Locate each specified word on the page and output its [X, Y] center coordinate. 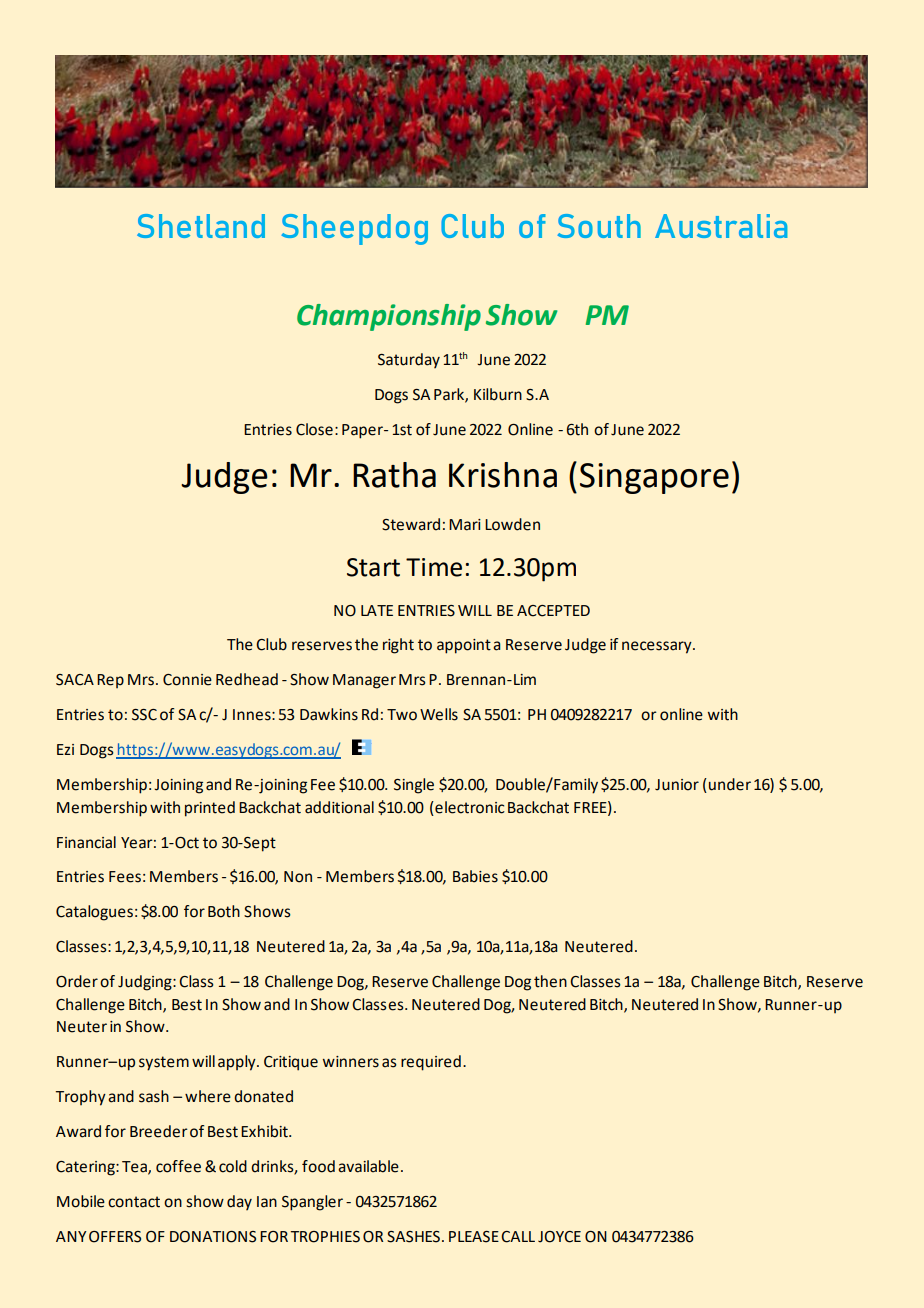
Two [402, 715]
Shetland [201, 226]
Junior [677, 785]
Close [314, 429]
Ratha [394, 475]
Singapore [654, 478]
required [431, 1063]
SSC [144, 715]
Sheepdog [354, 229]
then [550, 981]
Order [77, 981]
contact [134, 1202]
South [599, 226]
